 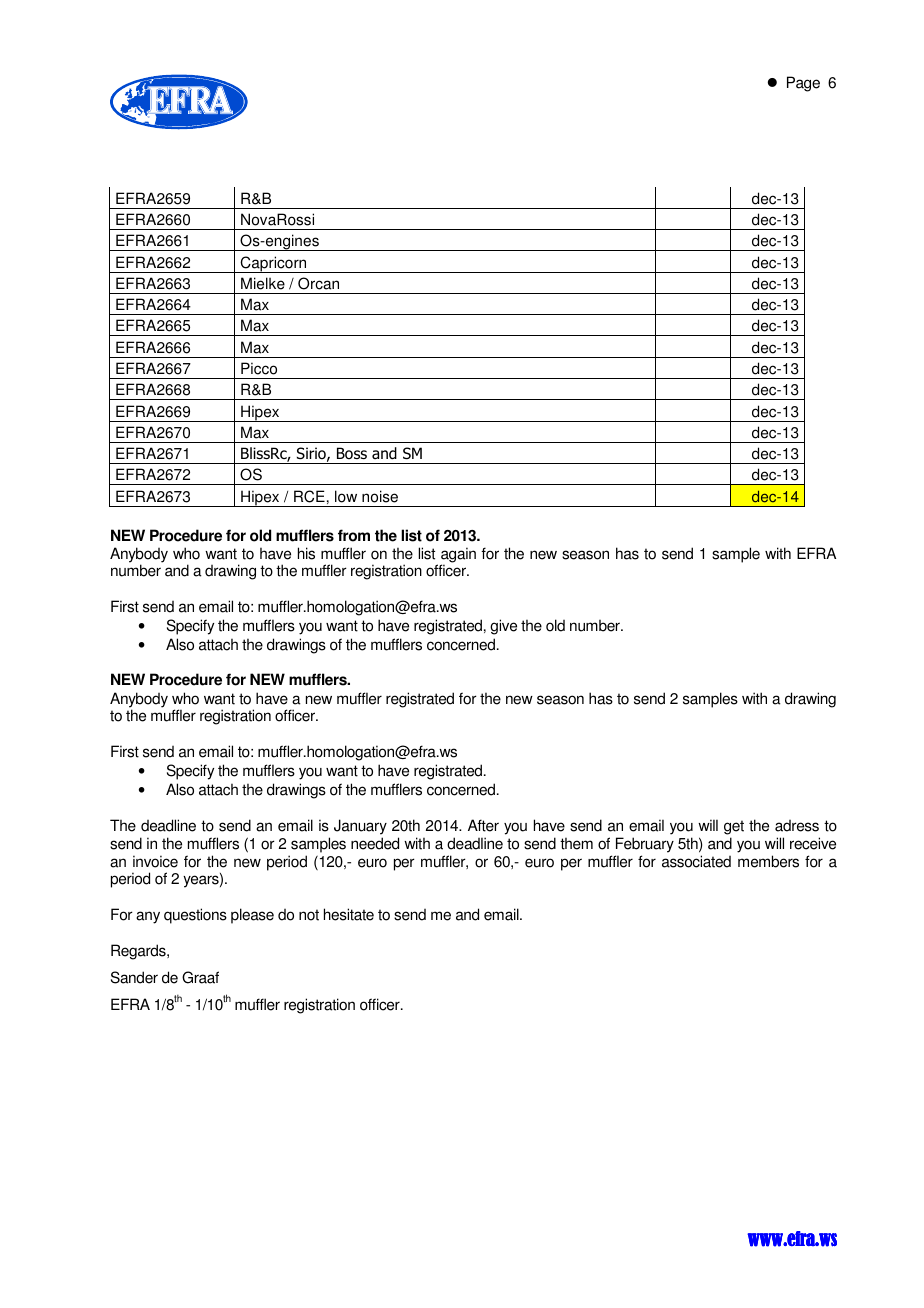 I want to click on low, so click(x=346, y=496).
